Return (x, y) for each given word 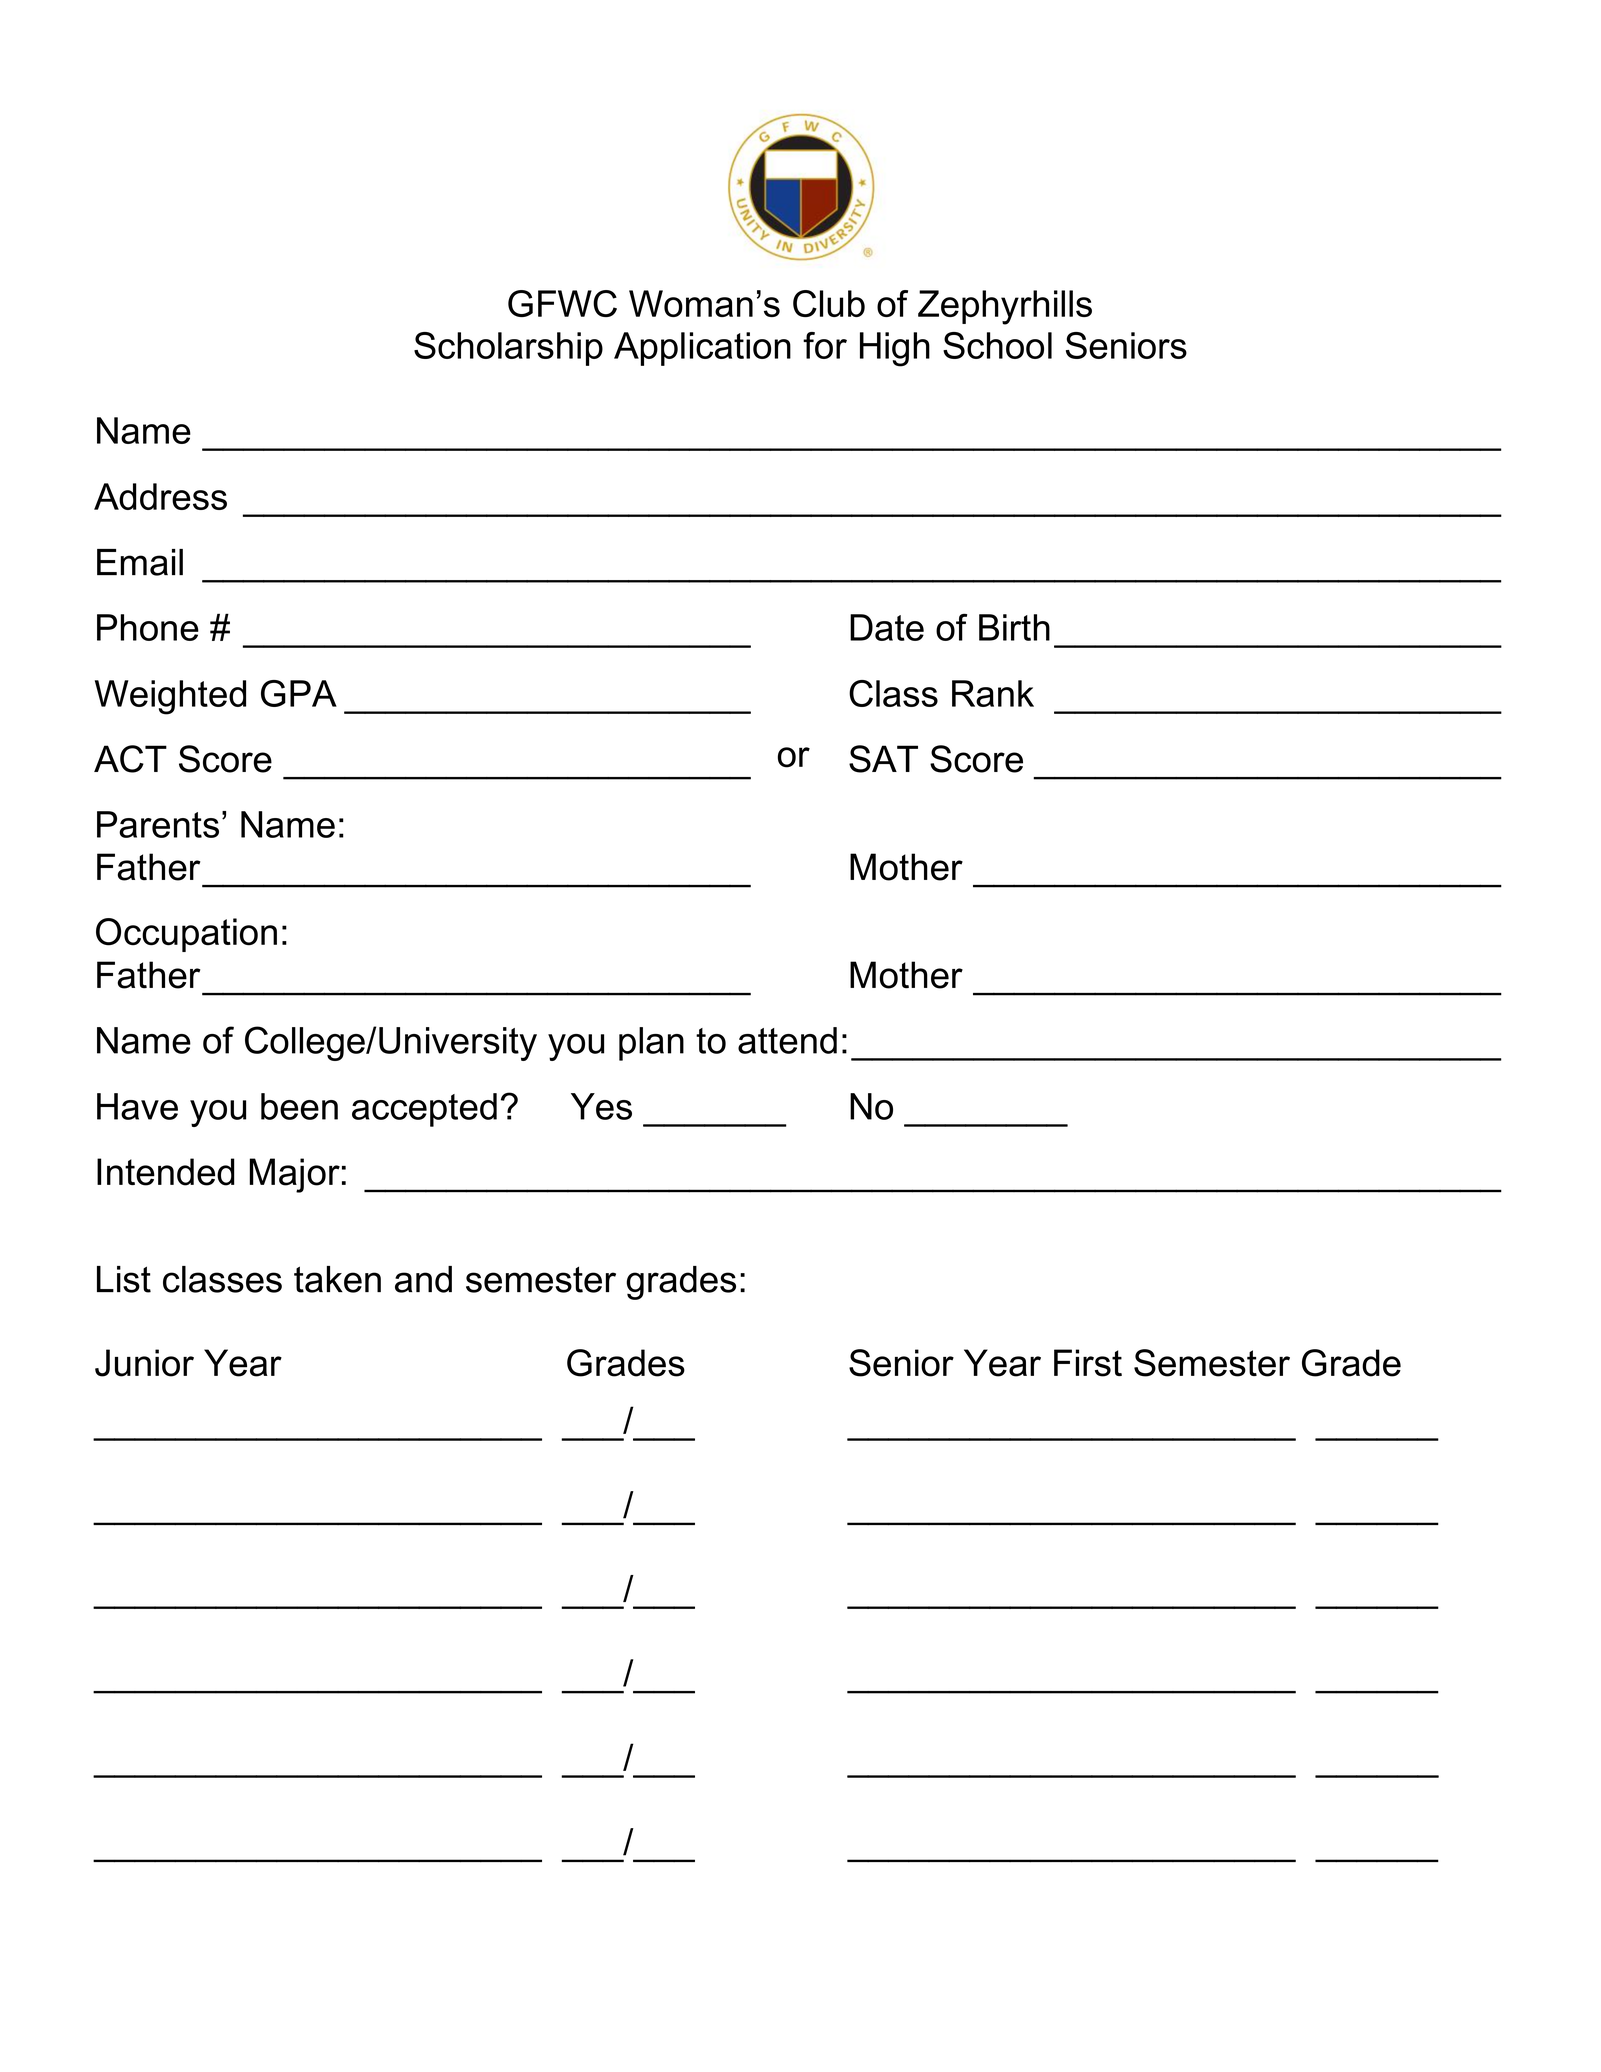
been (299, 1106)
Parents (158, 824)
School (997, 345)
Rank (993, 693)
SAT (883, 759)
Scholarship (508, 349)
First (1088, 1363)
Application (702, 349)
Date (887, 627)
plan (651, 1044)
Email (140, 562)
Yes (601, 1106)
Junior (144, 1363)
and (423, 1279)
